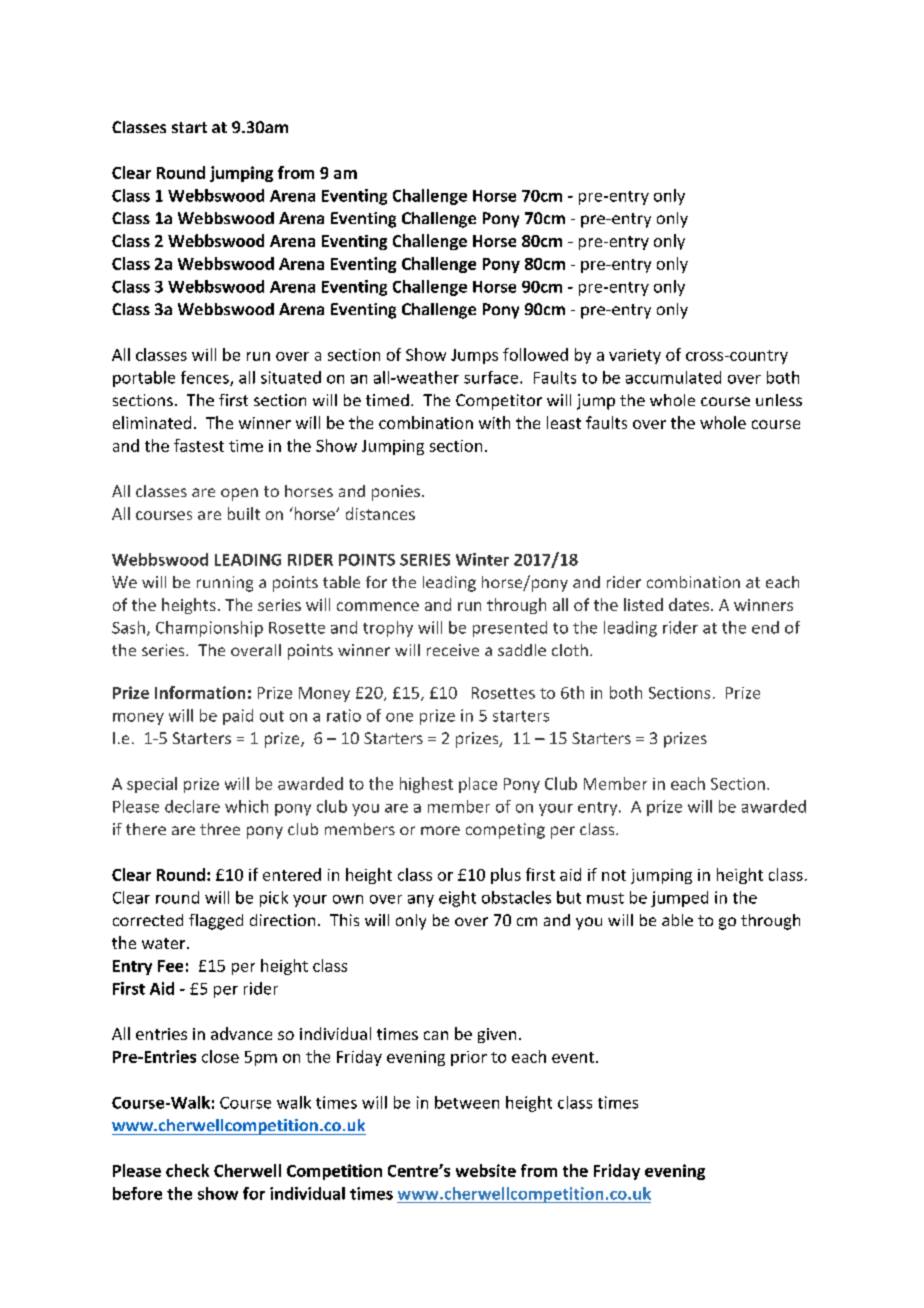 The image size is (924, 1308). Describe the element at coordinates (765, 627) in the image. I see `end` at that location.
